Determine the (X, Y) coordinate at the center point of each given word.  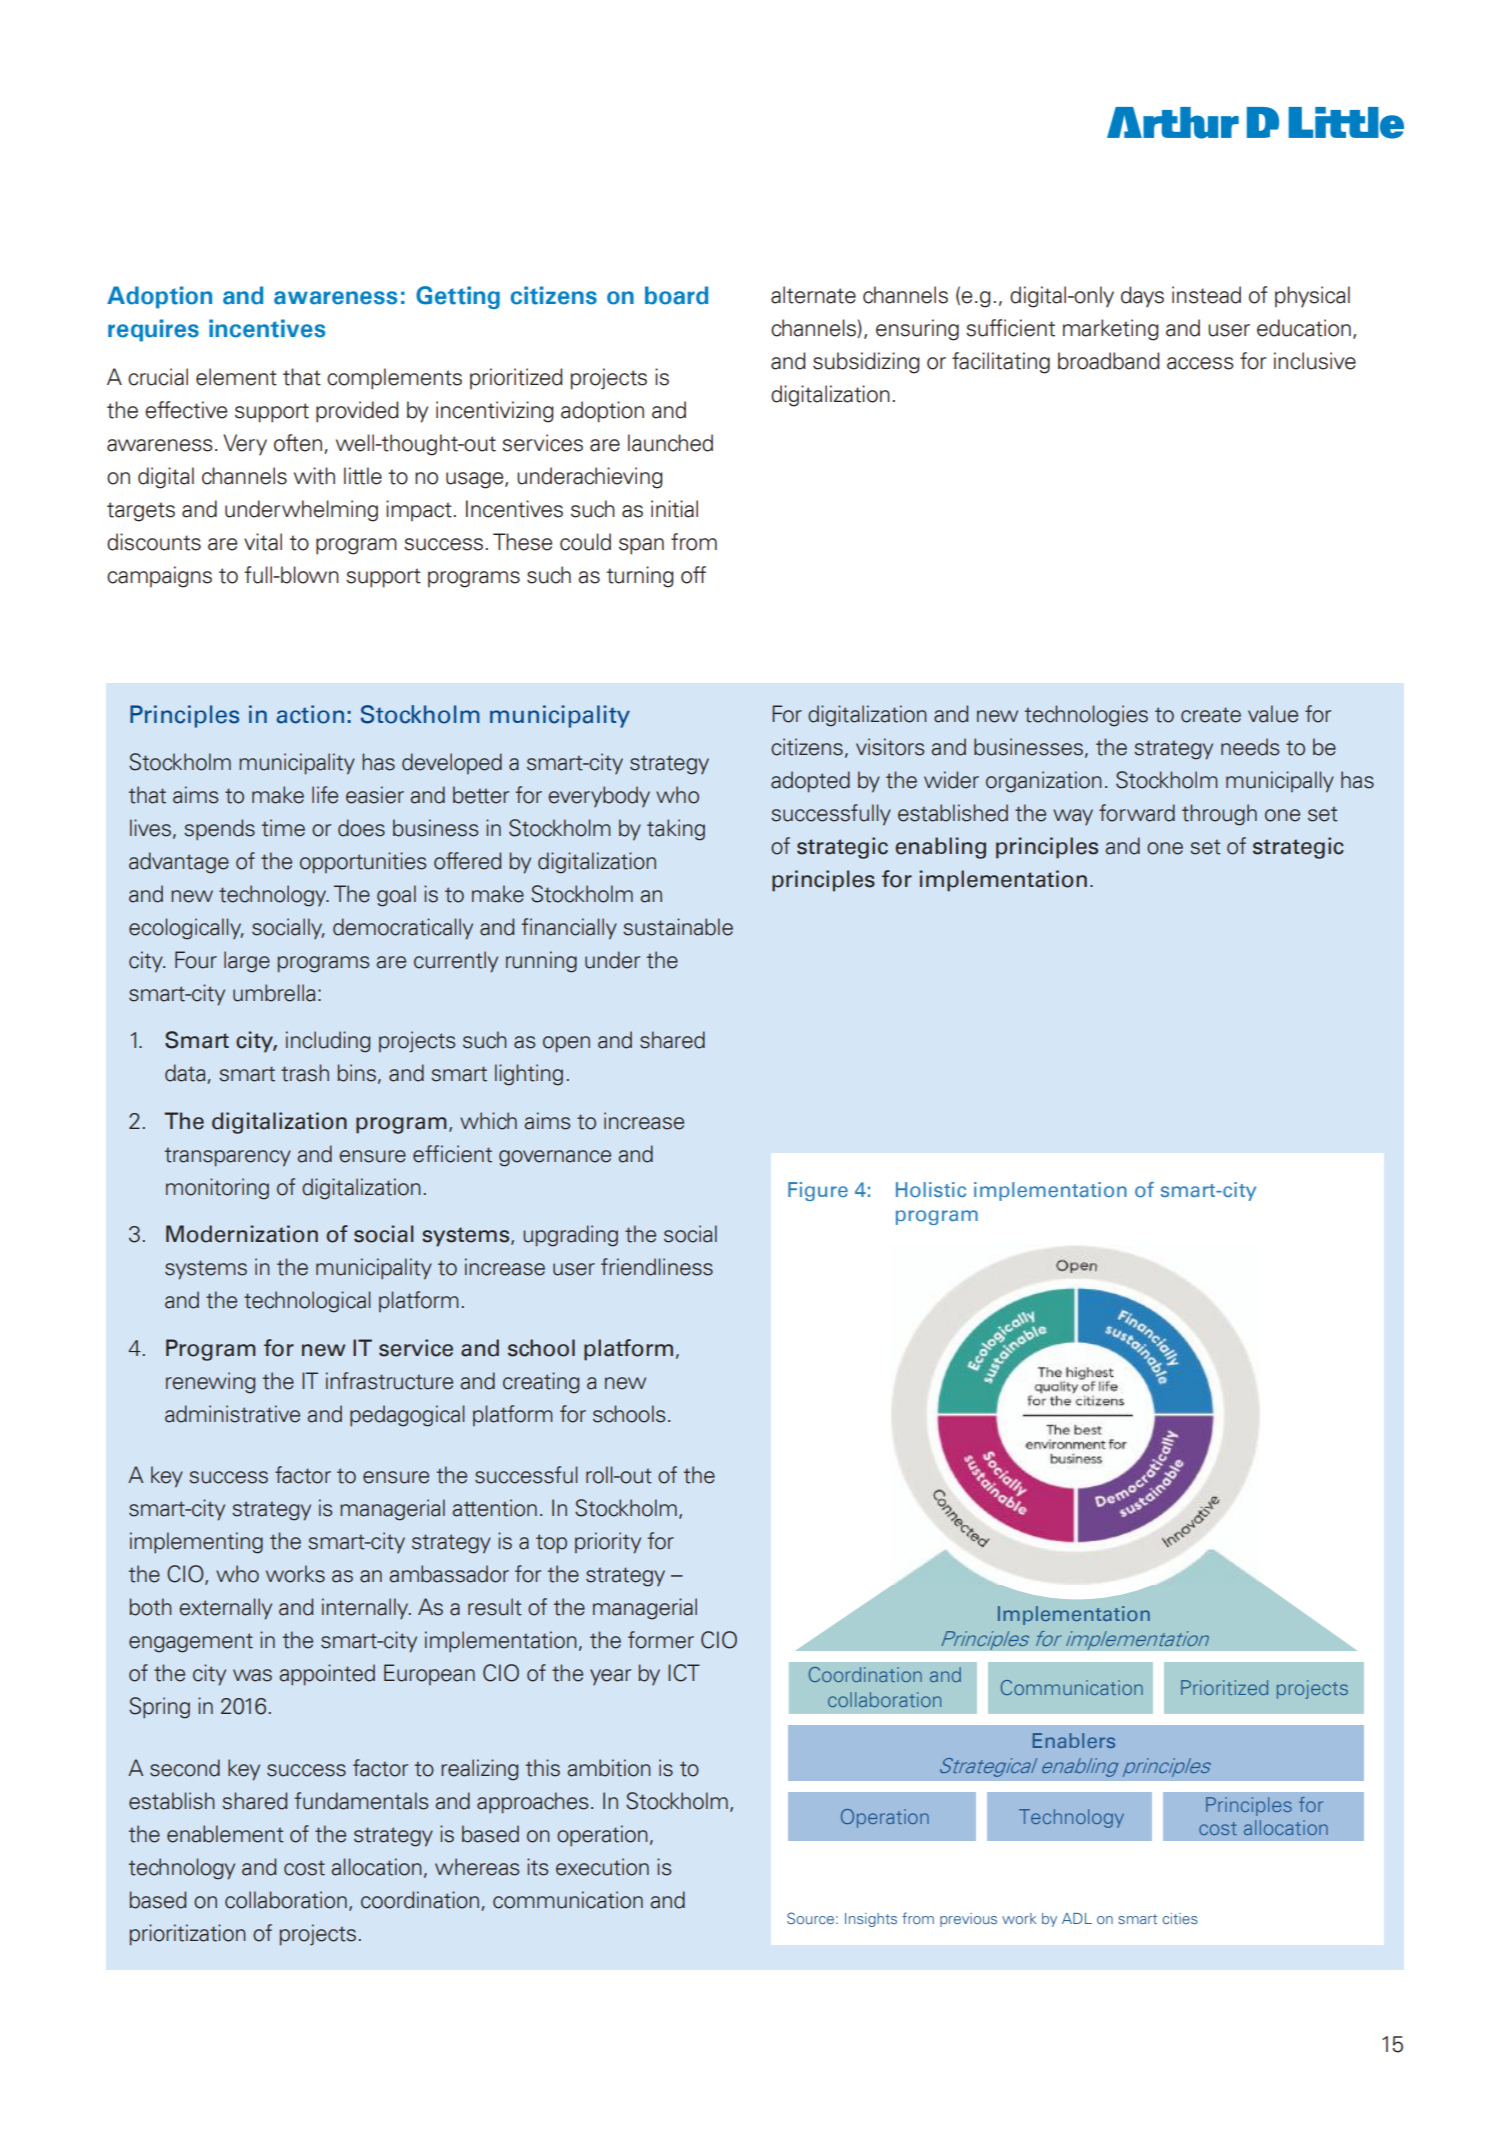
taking (676, 830)
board (676, 295)
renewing (210, 1383)
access (1200, 363)
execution (602, 1867)
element (236, 377)
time (283, 828)
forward (1137, 813)
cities (1180, 1918)
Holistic (931, 1189)
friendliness (657, 1267)
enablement (225, 1834)
